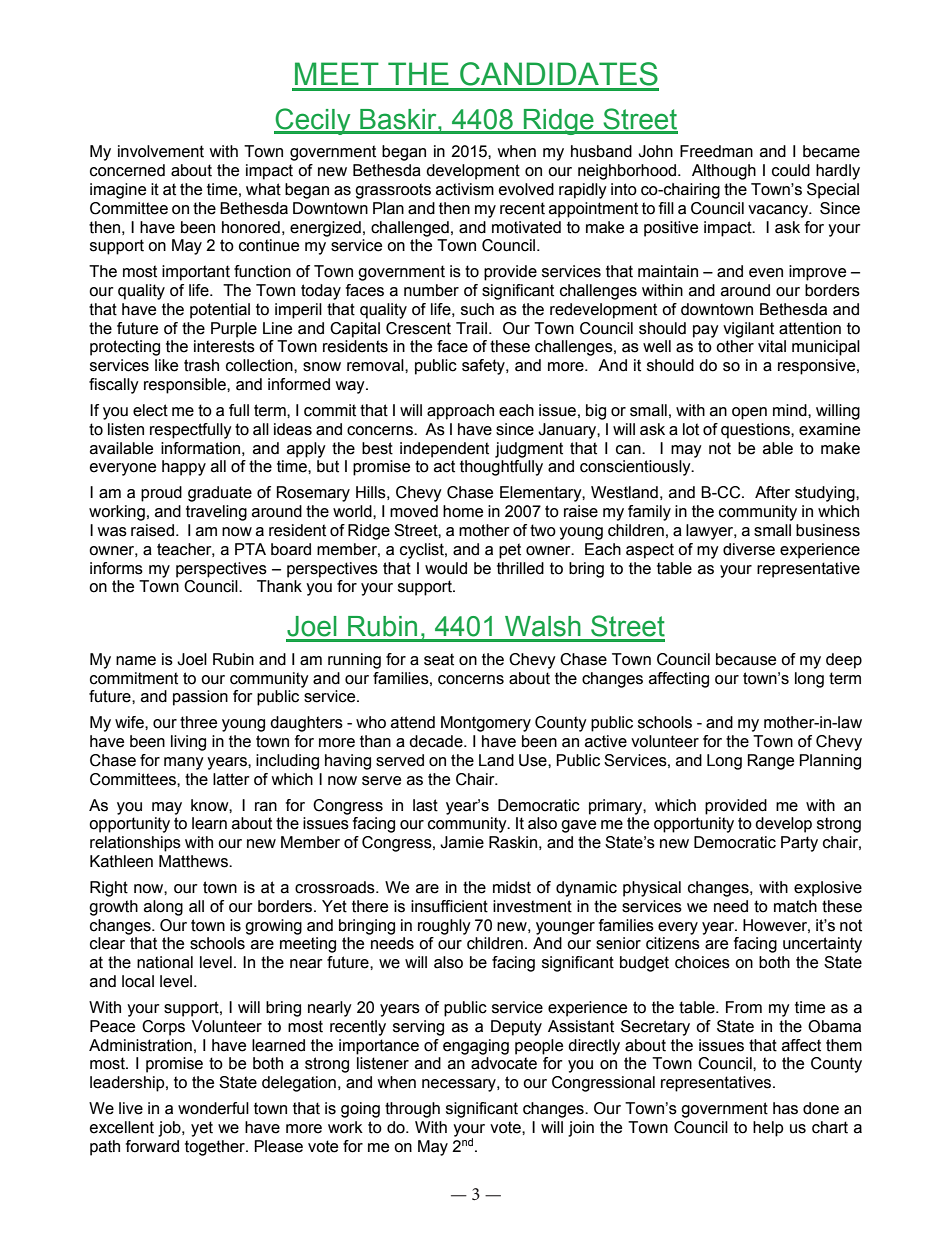 This screenshot has width=952, height=1233. What do you see at coordinates (716, 151) in the screenshot?
I see `Freedman` at bounding box center [716, 151].
